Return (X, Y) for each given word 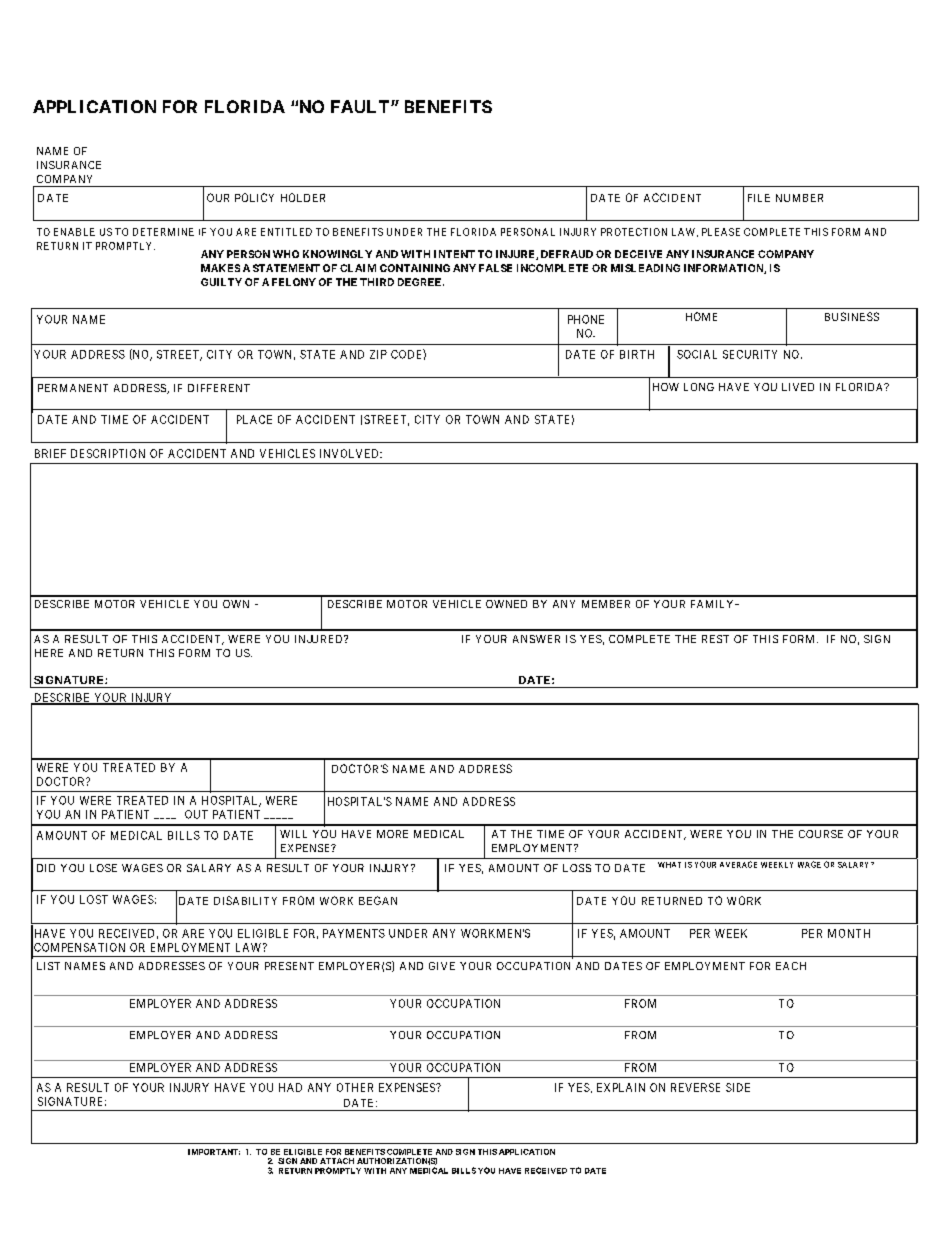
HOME (701, 316)
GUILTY (221, 282)
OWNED (506, 604)
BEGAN (378, 900)
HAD (290, 1087)
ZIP (378, 354)
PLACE (254, 419)
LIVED (798, 387)
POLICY (254, 197)
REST (715, 639)
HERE (49, 653)
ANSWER (536, 639)
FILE (759, 198)
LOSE (103, 868)
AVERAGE (738, 864)
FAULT (361, 106)
